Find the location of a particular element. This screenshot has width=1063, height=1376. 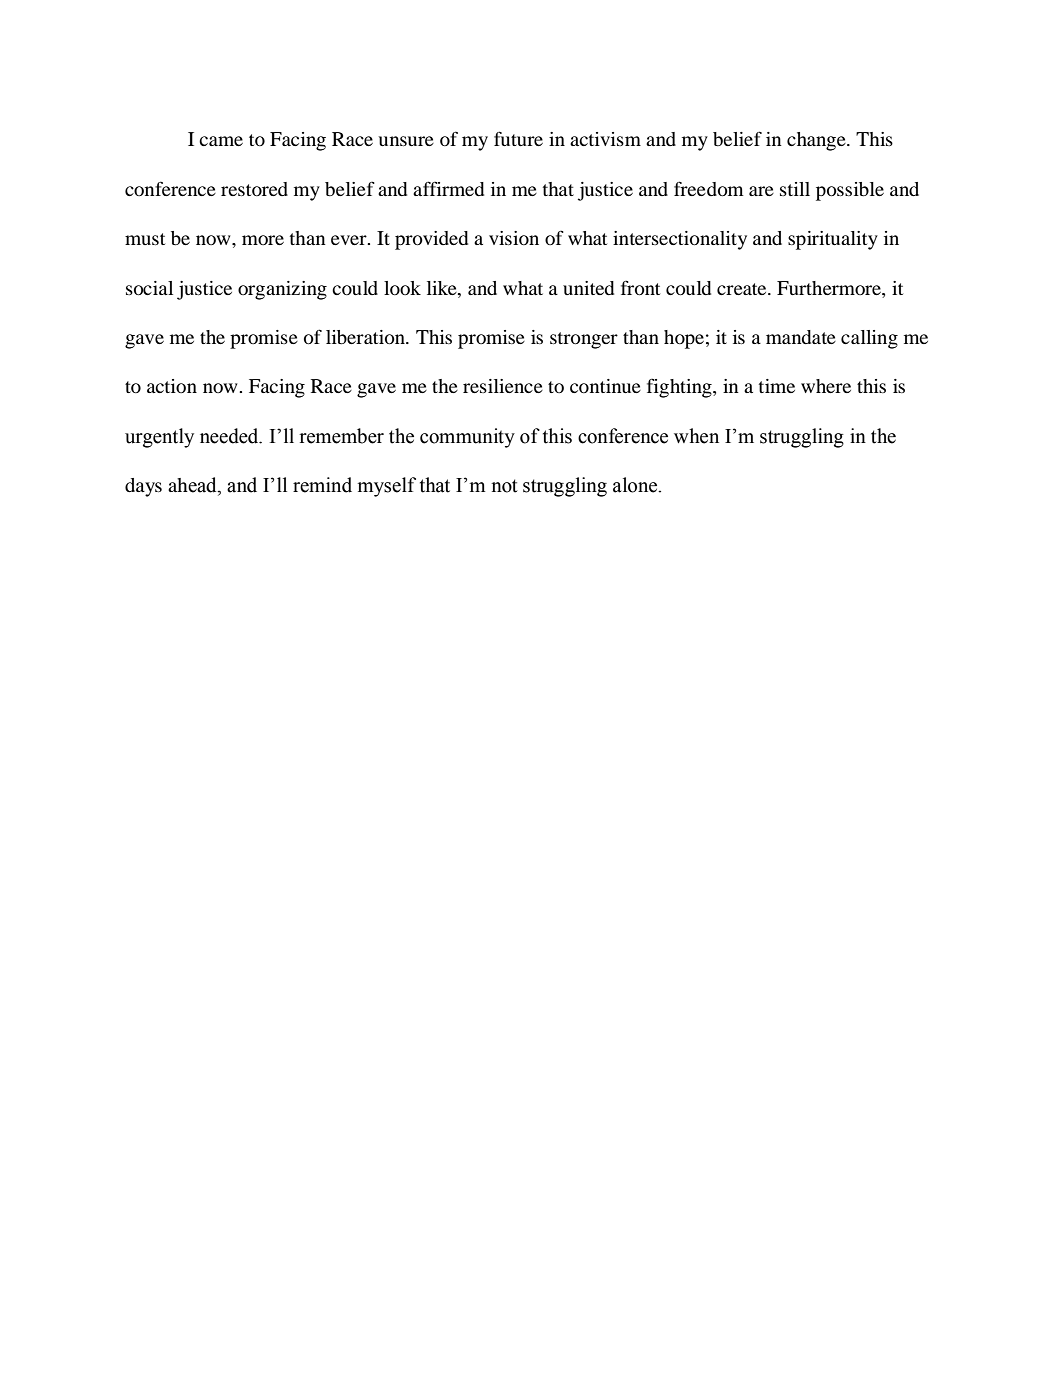

ahead is located at coordinates (193, 486).
